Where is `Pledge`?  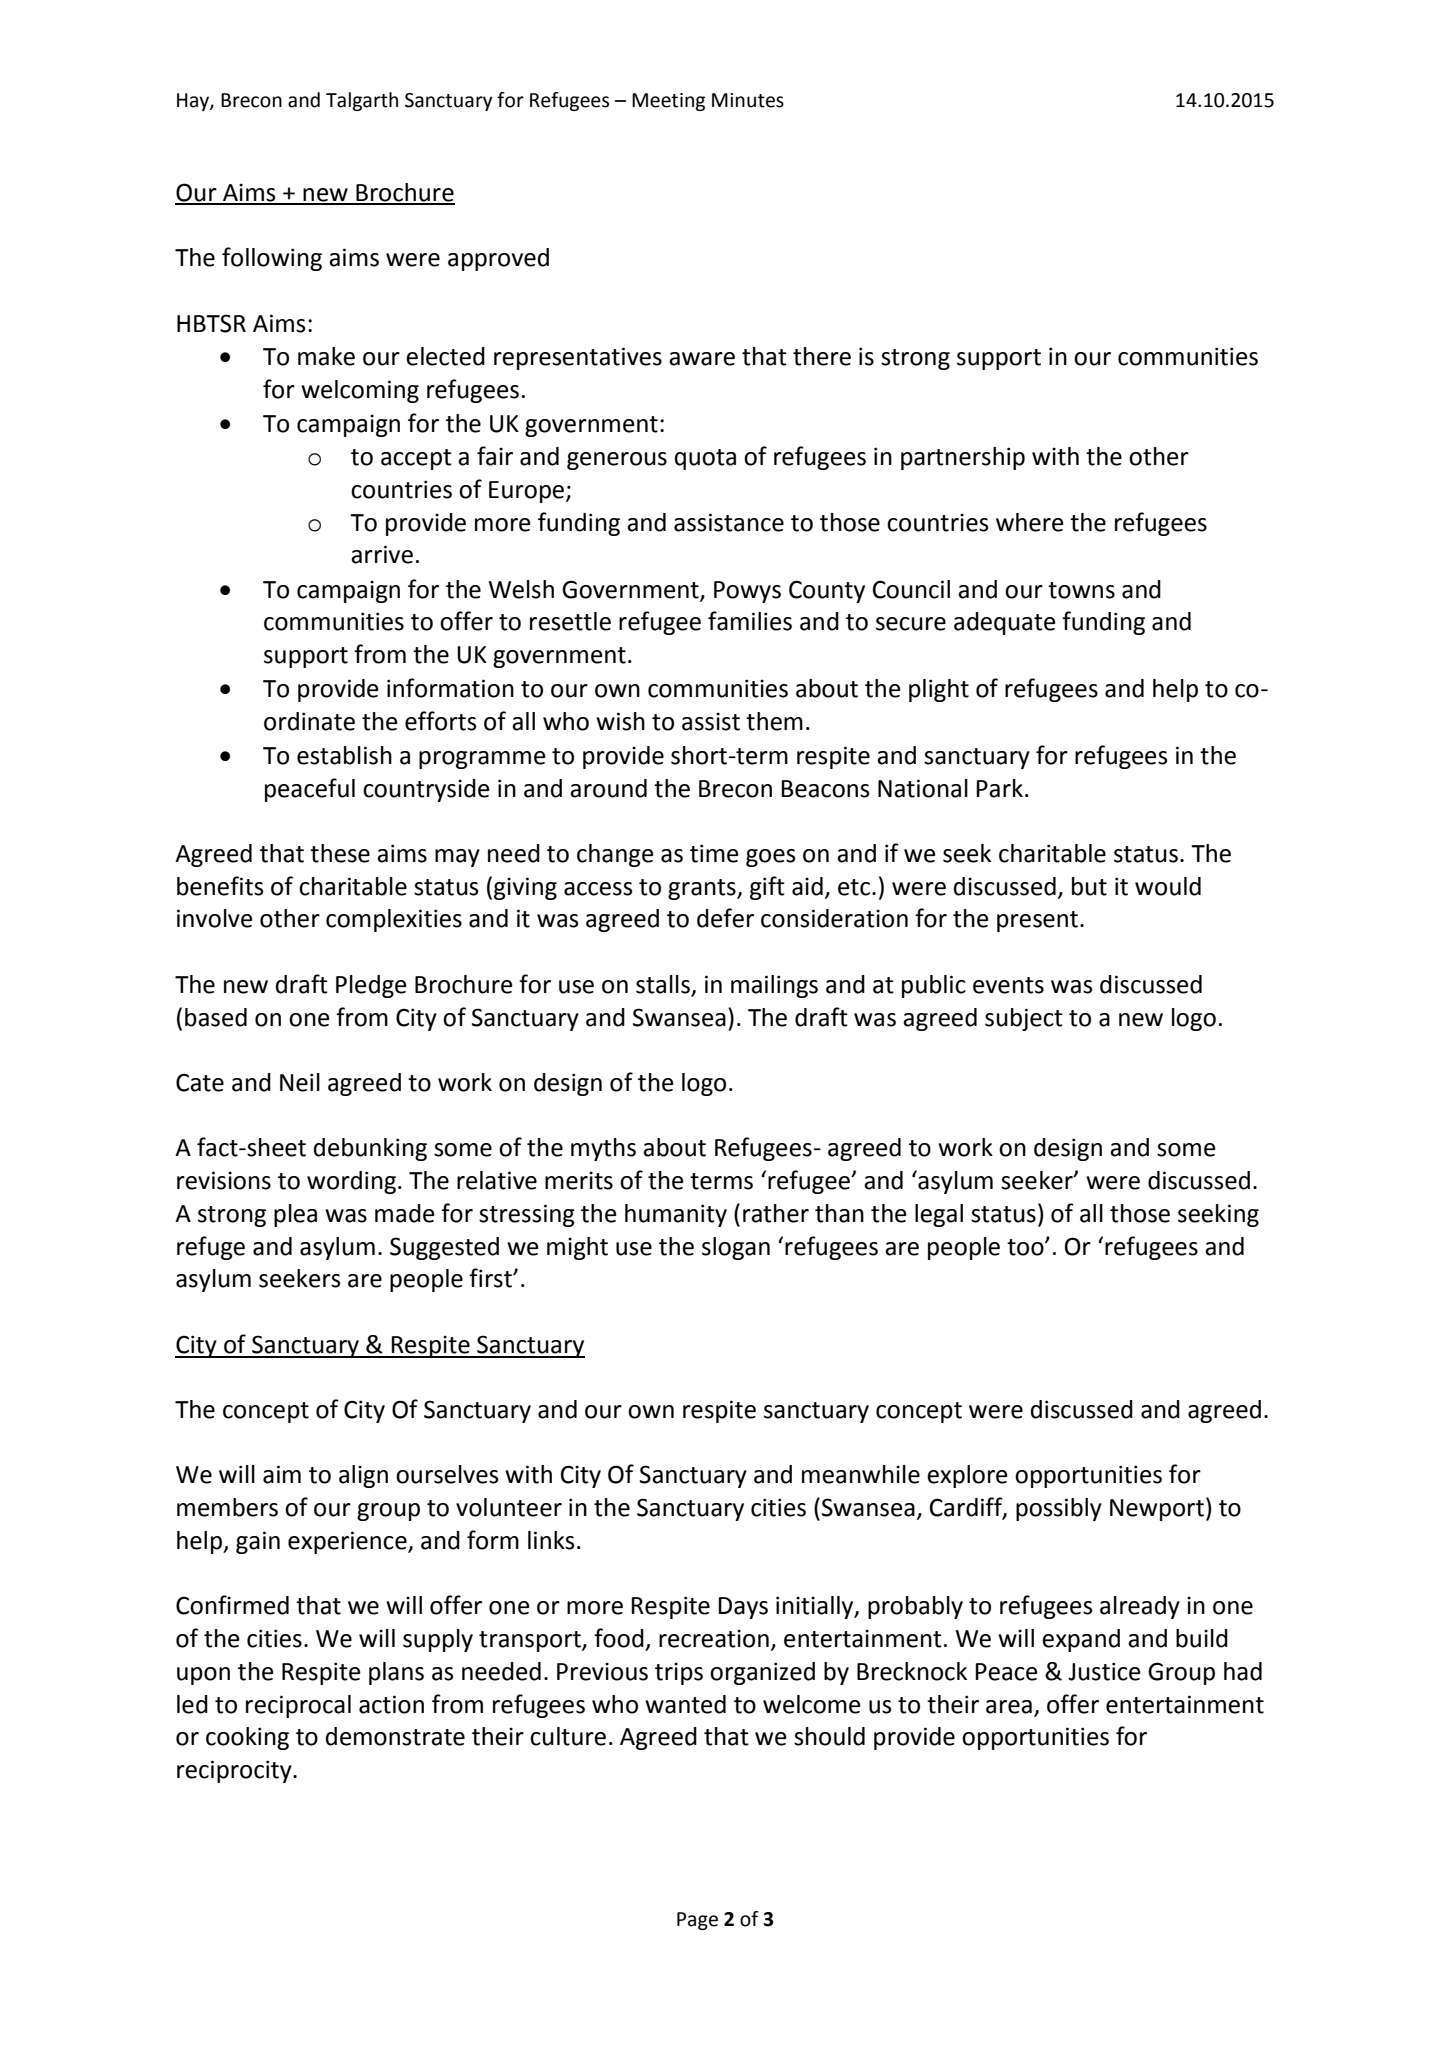
Pledge is located at coordinates (371, 986).
